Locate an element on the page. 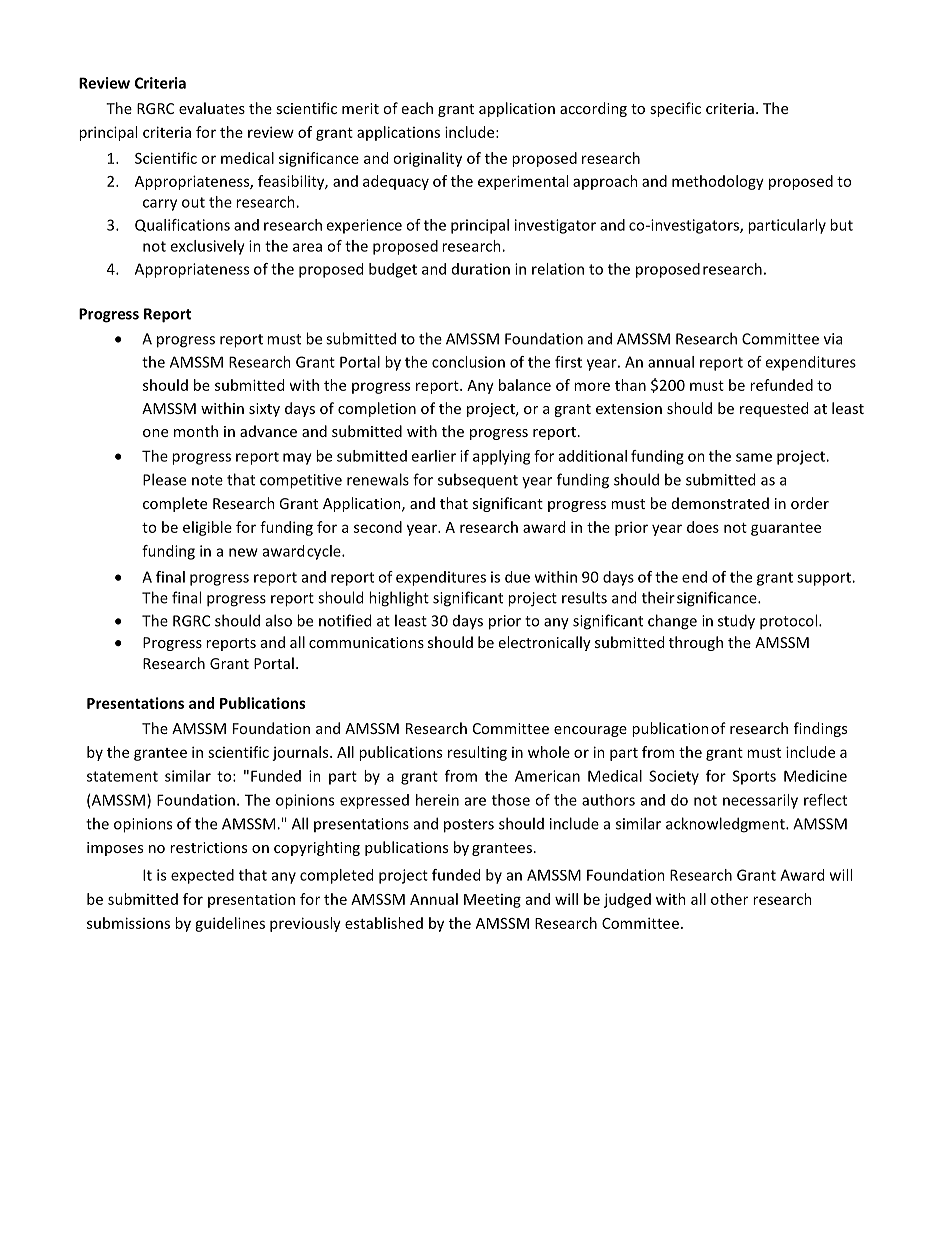 This page has width=952, height=1233. other is located at coordinates (729, 899).
